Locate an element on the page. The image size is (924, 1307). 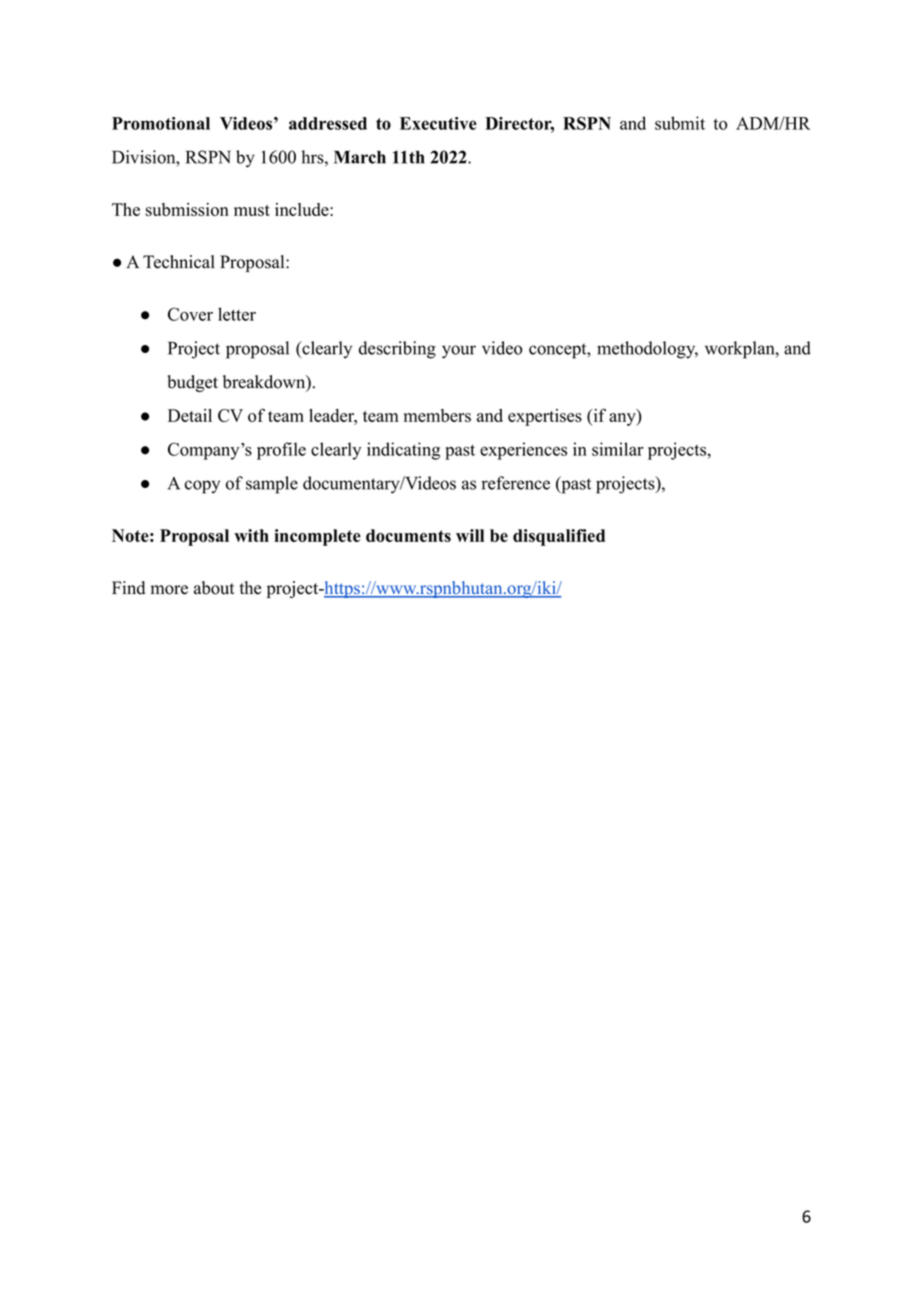
Executive is located at coordinates (438, 123).
